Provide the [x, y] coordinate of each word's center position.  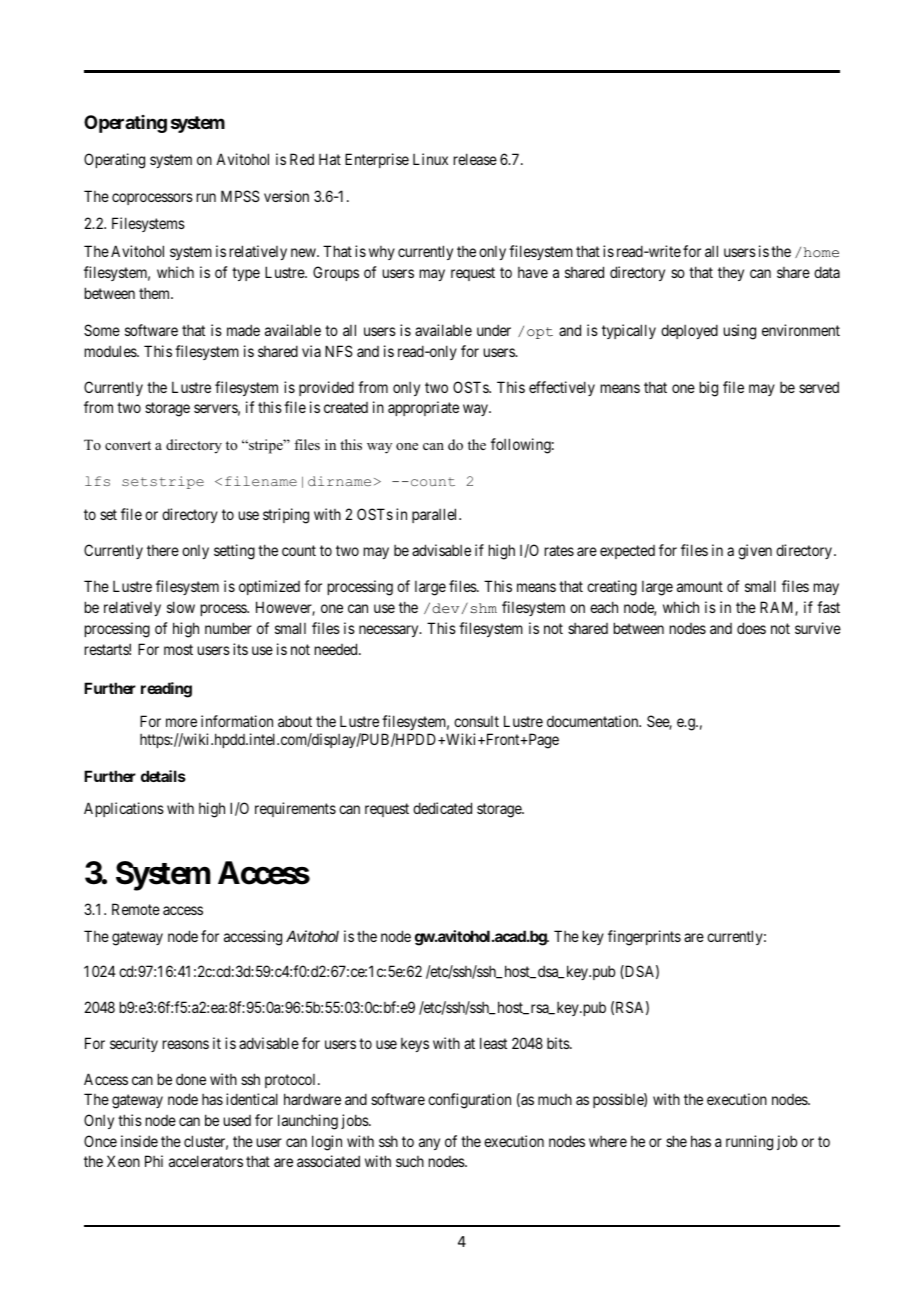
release [475, 159]
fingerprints [644, 938]
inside [139, 1141]
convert [128, 445]
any [429, 1144]
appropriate [423, 408]
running [749, 1143]
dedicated [442, 808]
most [178, 649]
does [751, 628]
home [821, 252]
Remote [136, 909]
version [286, 196]
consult [476, 721]
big [709, 389]
